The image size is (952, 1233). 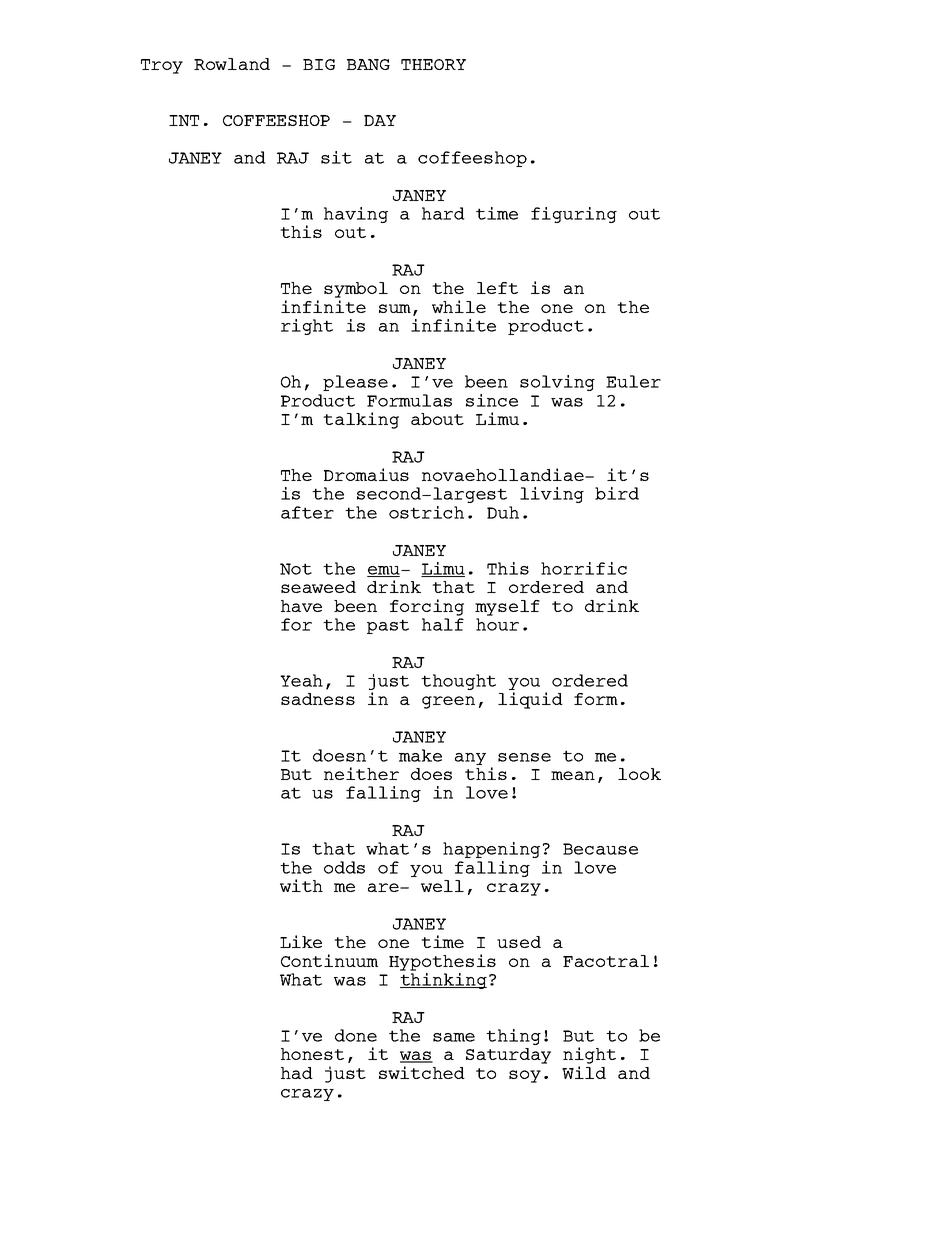 What do you see at coordinates (557, 383) in the image?
I see `solving` at bounding box center [557, 383].
